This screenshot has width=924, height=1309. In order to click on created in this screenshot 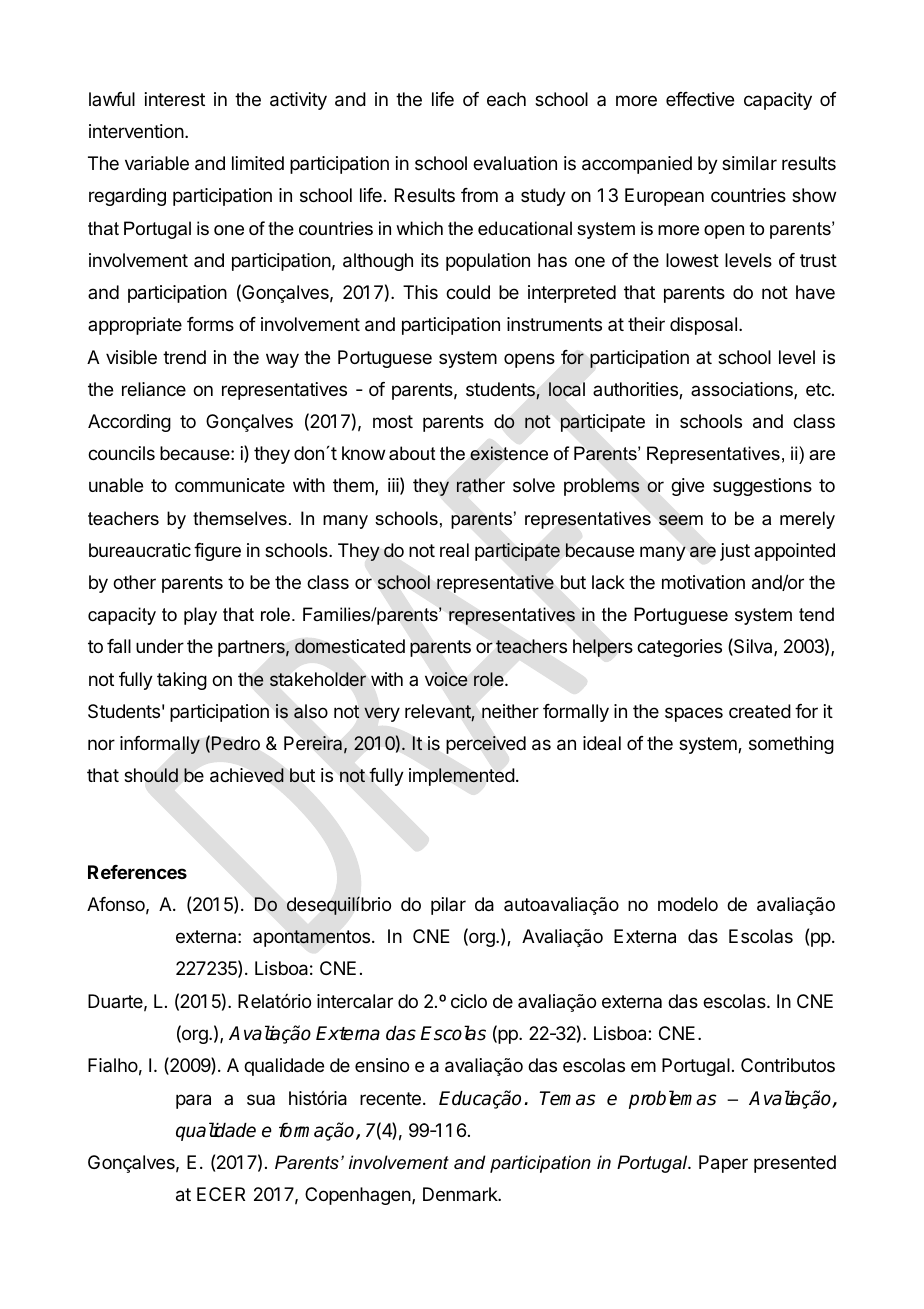, I will do `click(760, 711)`.
